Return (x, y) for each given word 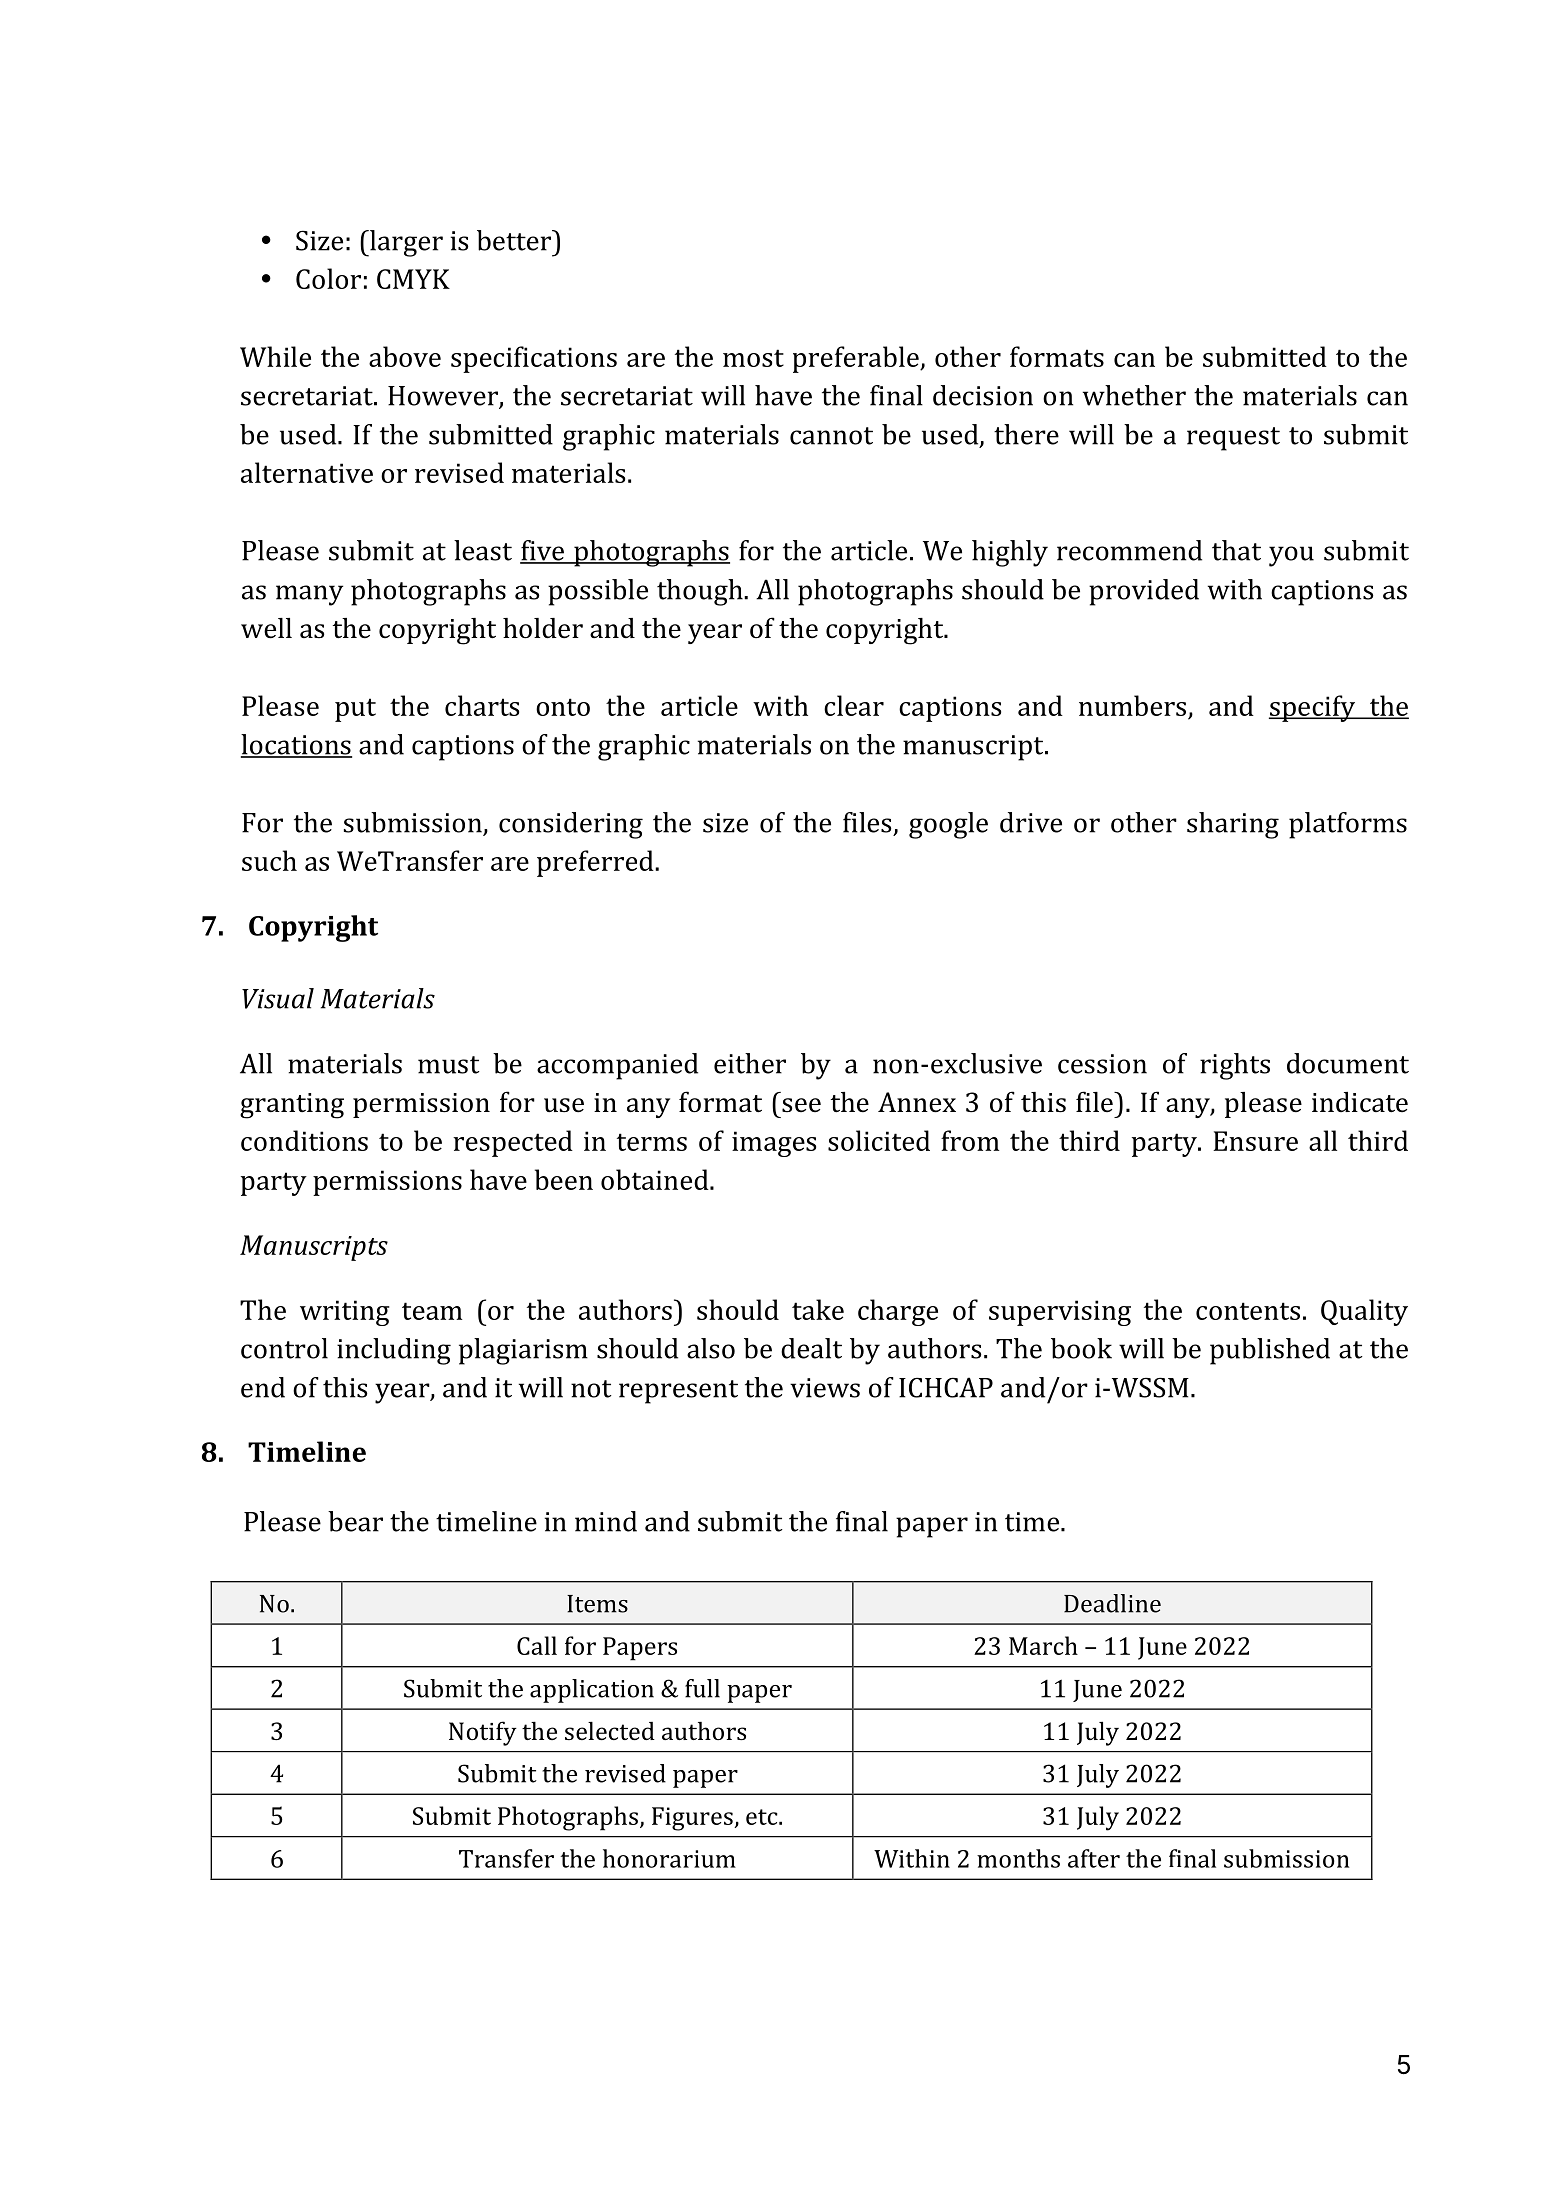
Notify (483, 1733)
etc (763, 1817)
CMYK (413, 279)
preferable (857, 359)
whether (1134, 395)
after (1094, 1858)
